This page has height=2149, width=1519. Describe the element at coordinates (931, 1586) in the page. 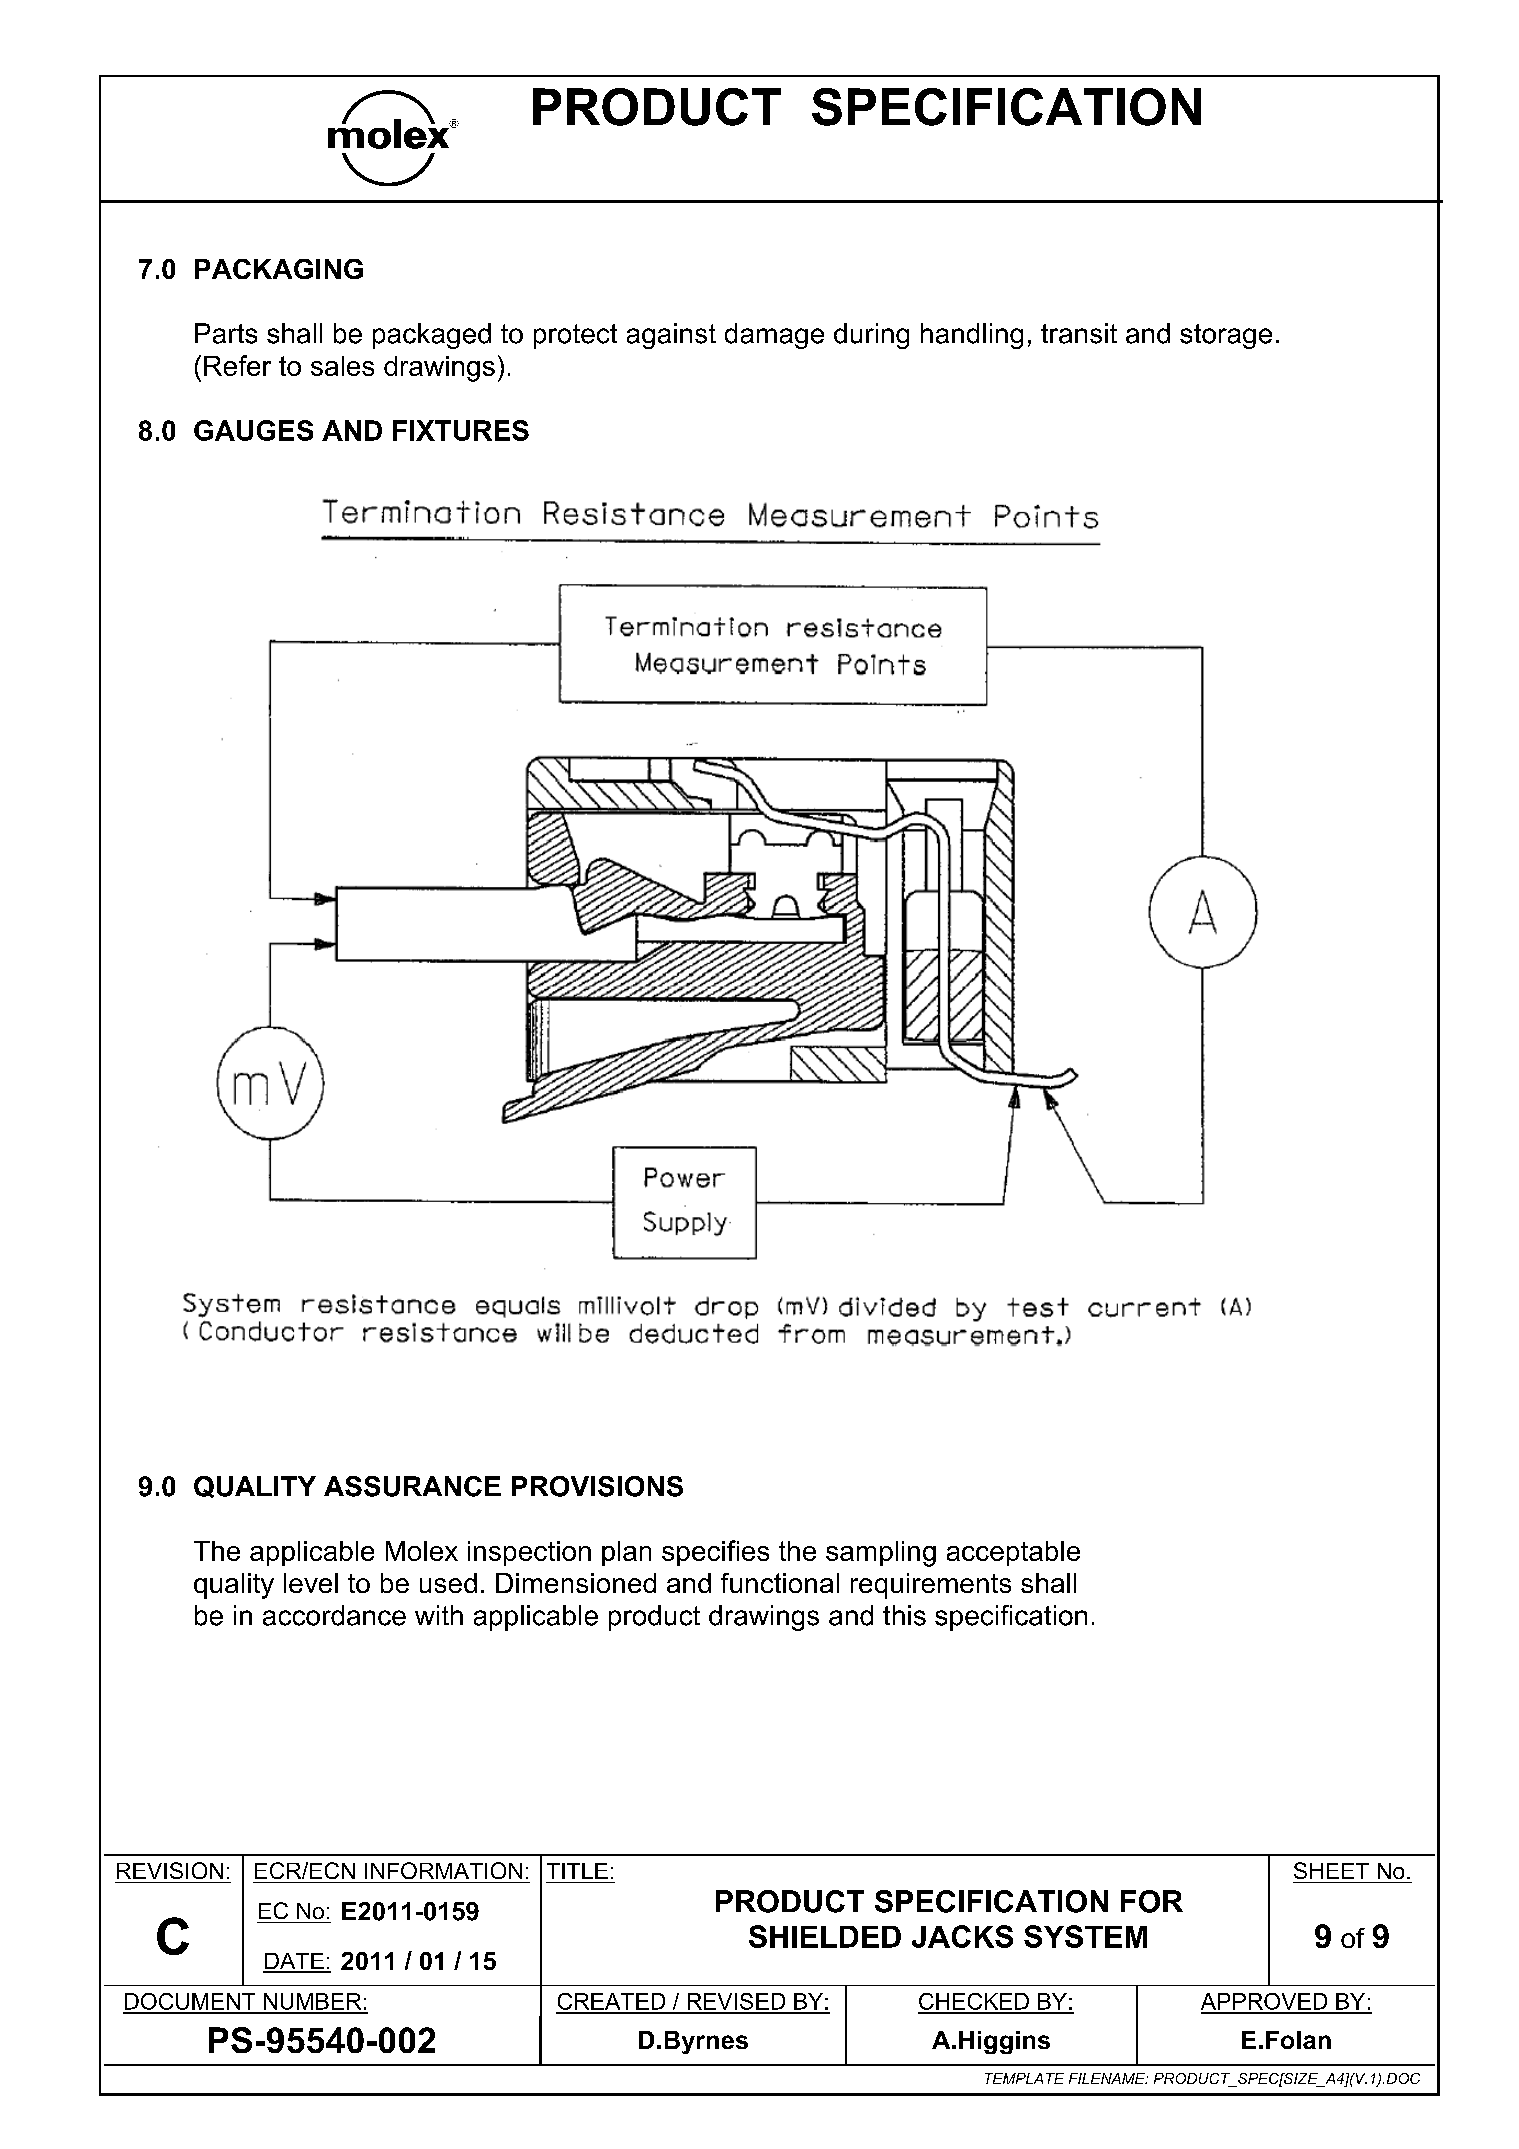

I see `requirements` at that location.
